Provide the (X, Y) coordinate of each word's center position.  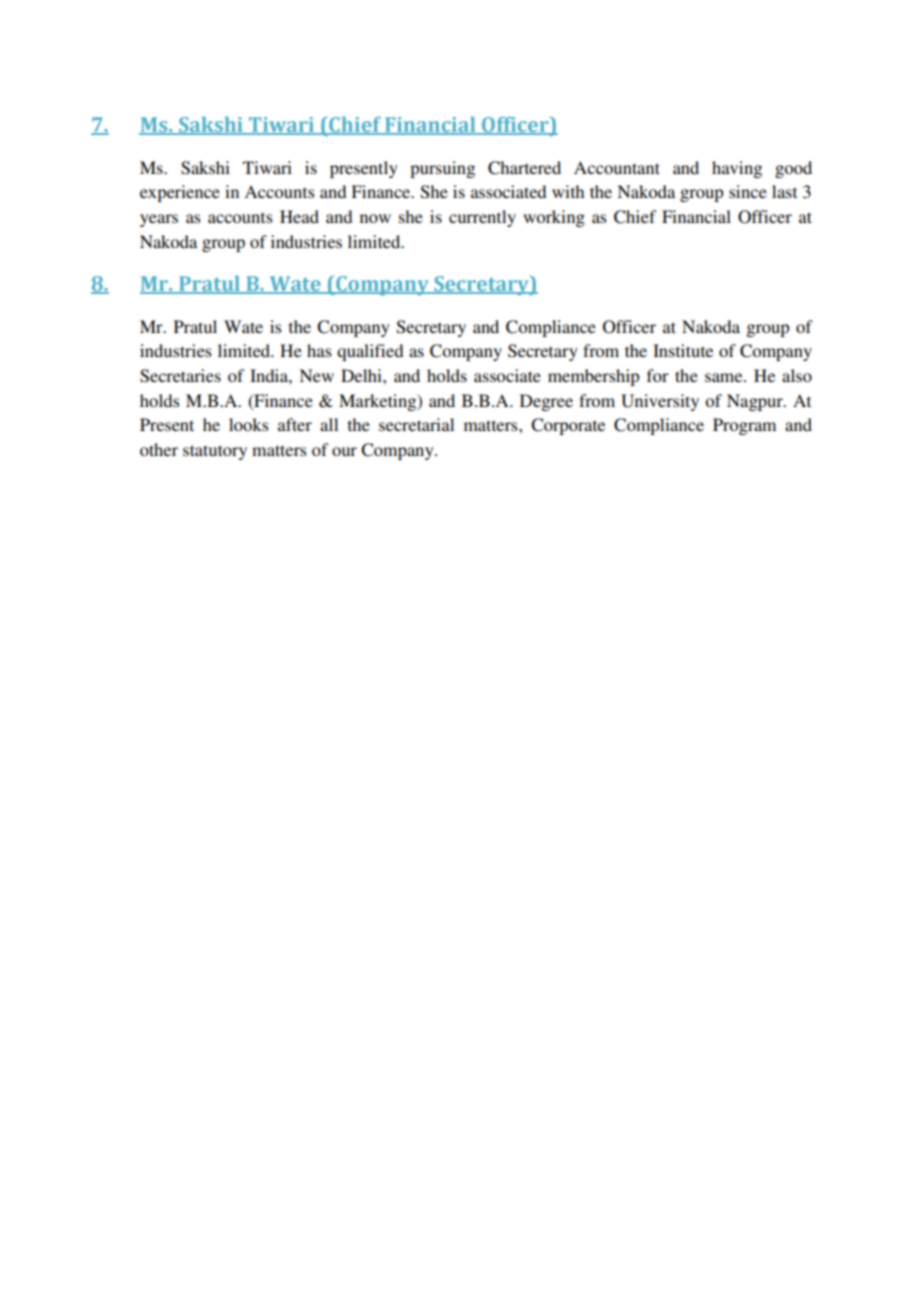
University (660, 402)
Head (299, 216)
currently (482, 218)
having (737, 169)
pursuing (442, 169)
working (554, 218)
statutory (215, 452)
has (319, 350)
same (725, 377)
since (748, 191)
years (159, 220)
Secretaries (180, 376)
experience (180, 193)
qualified (370, 352)
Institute (683, 350)
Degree (546, 402)
